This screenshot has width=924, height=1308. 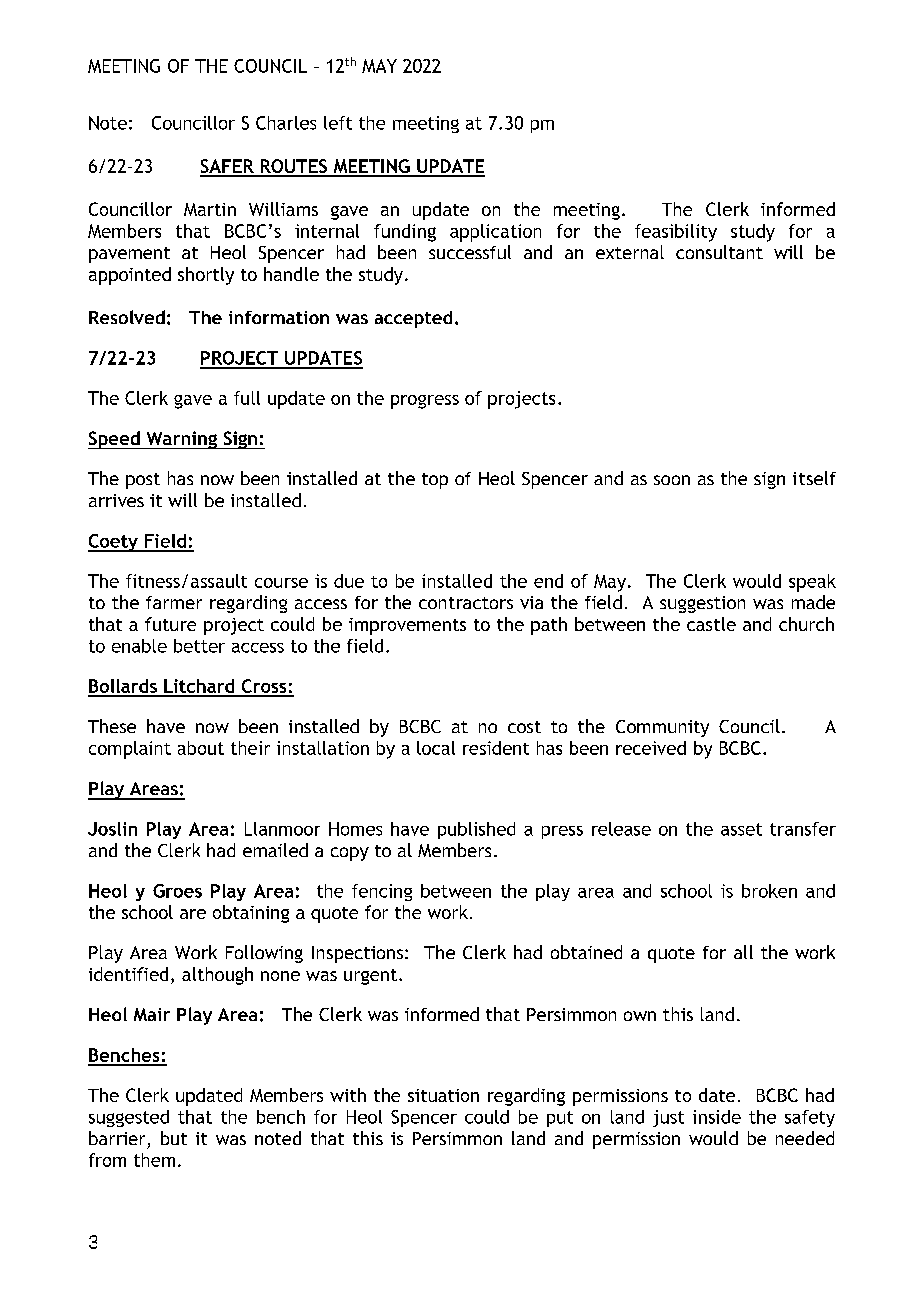 I want to click on application, so click(x=495, y=233).
